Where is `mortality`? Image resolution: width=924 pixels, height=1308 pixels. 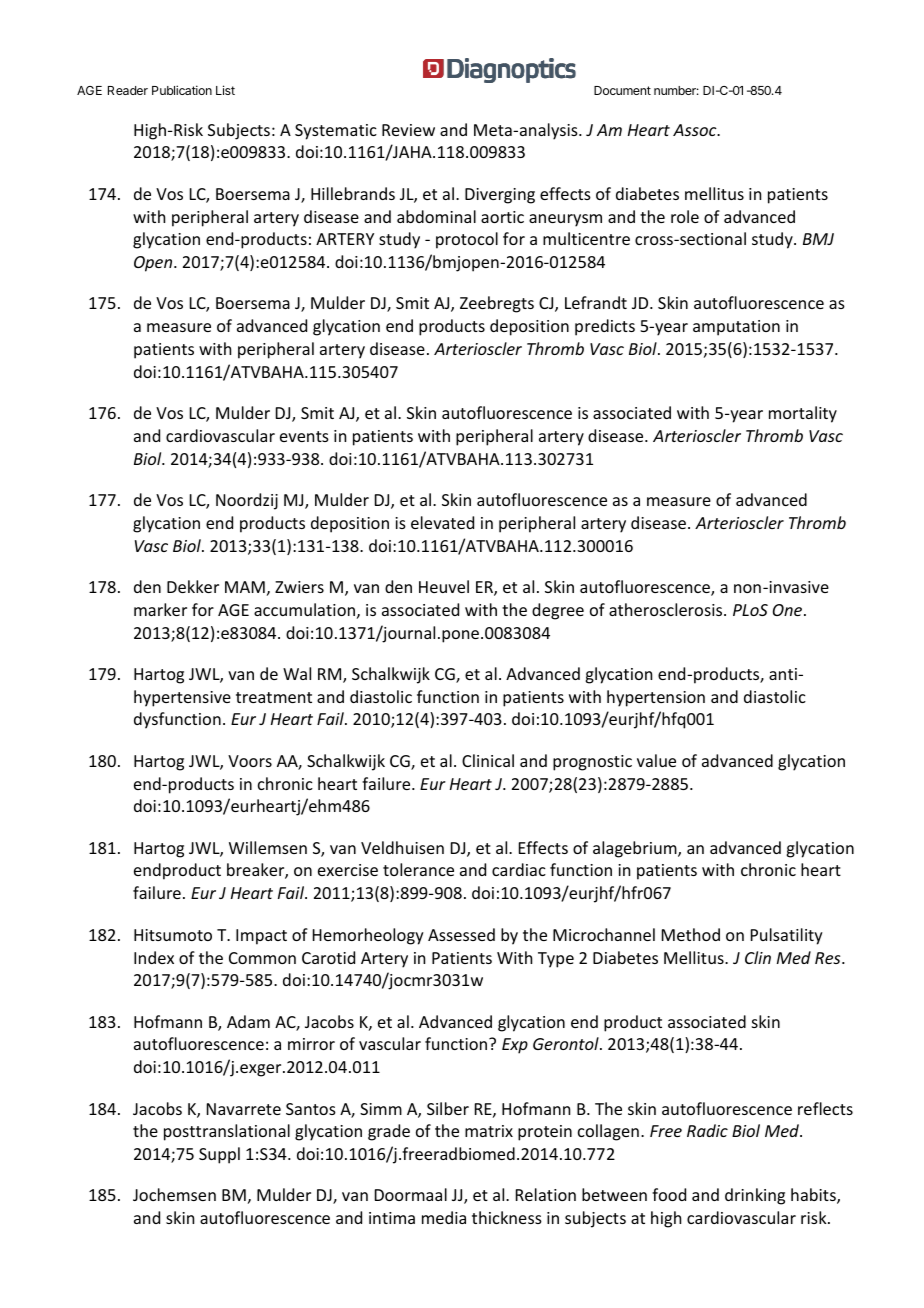 mortality is located at coordinates (803, 414).
